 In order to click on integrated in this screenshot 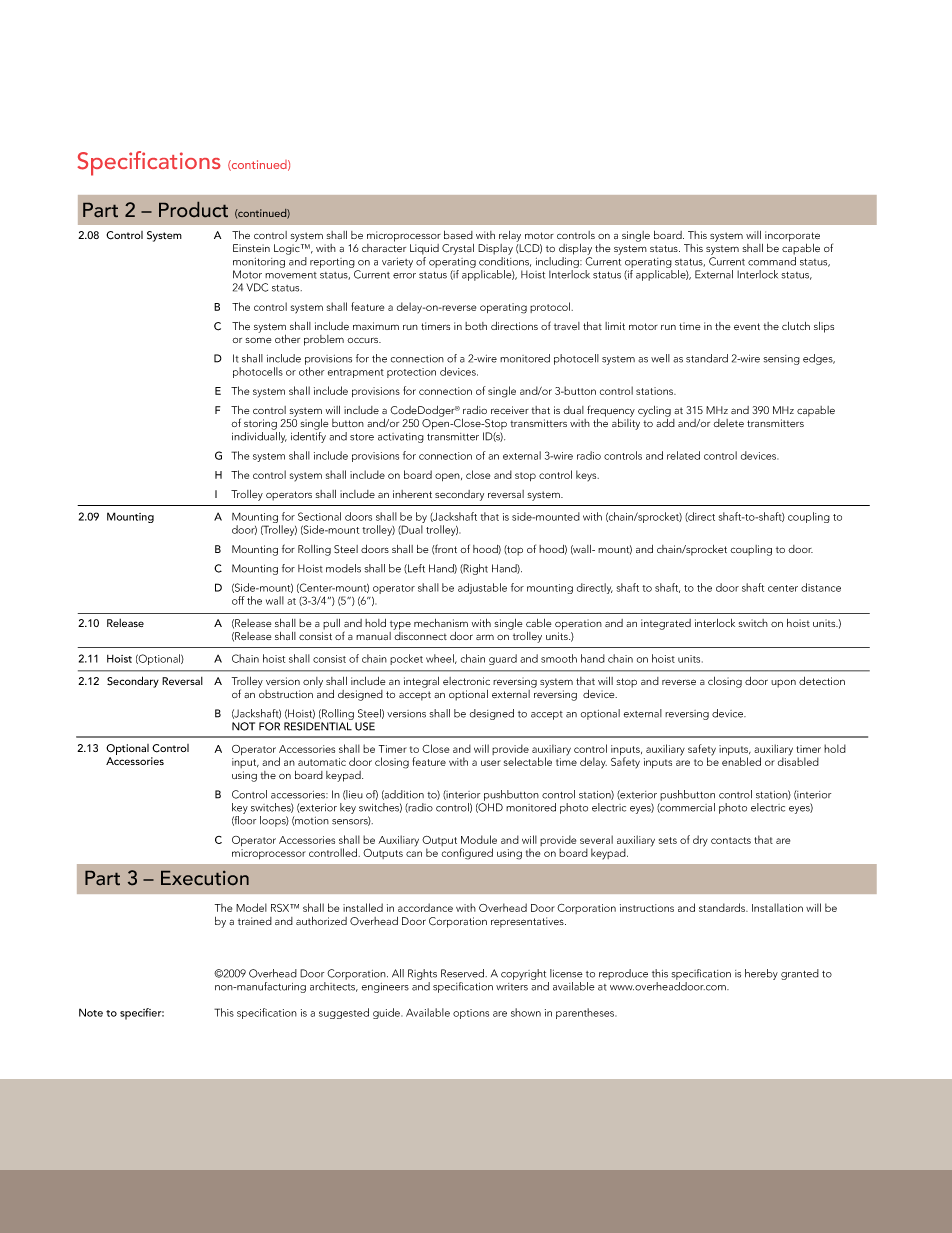, I will do `click(666, 624)`.
